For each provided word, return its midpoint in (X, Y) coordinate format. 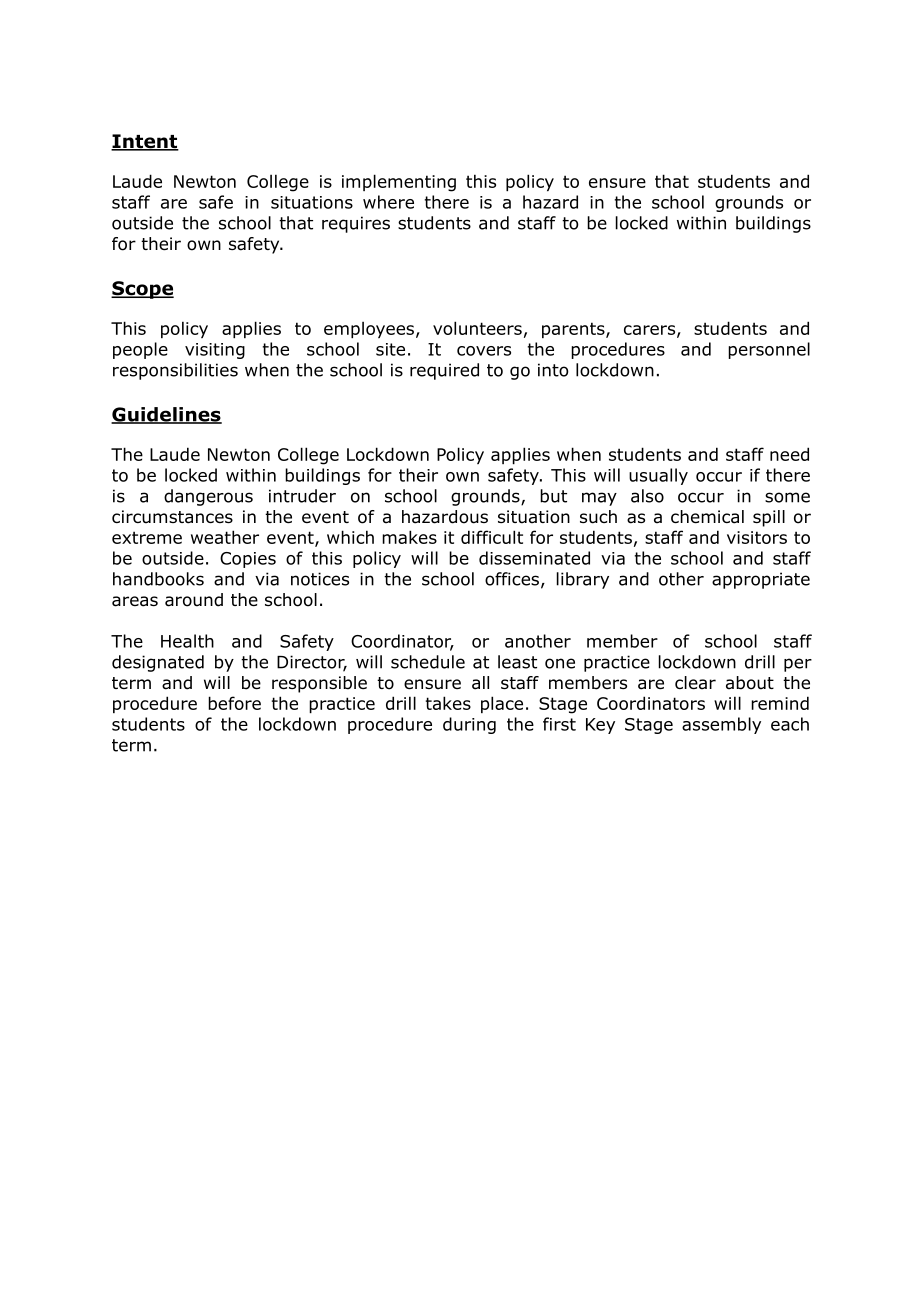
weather (225, 537)
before (234, 703)
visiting (215, 351)
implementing (399, 183)
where (388, 202)
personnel (769, 350)
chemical (707, 517)
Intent (145, 142)
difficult (492, 537)
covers (484, 351)
